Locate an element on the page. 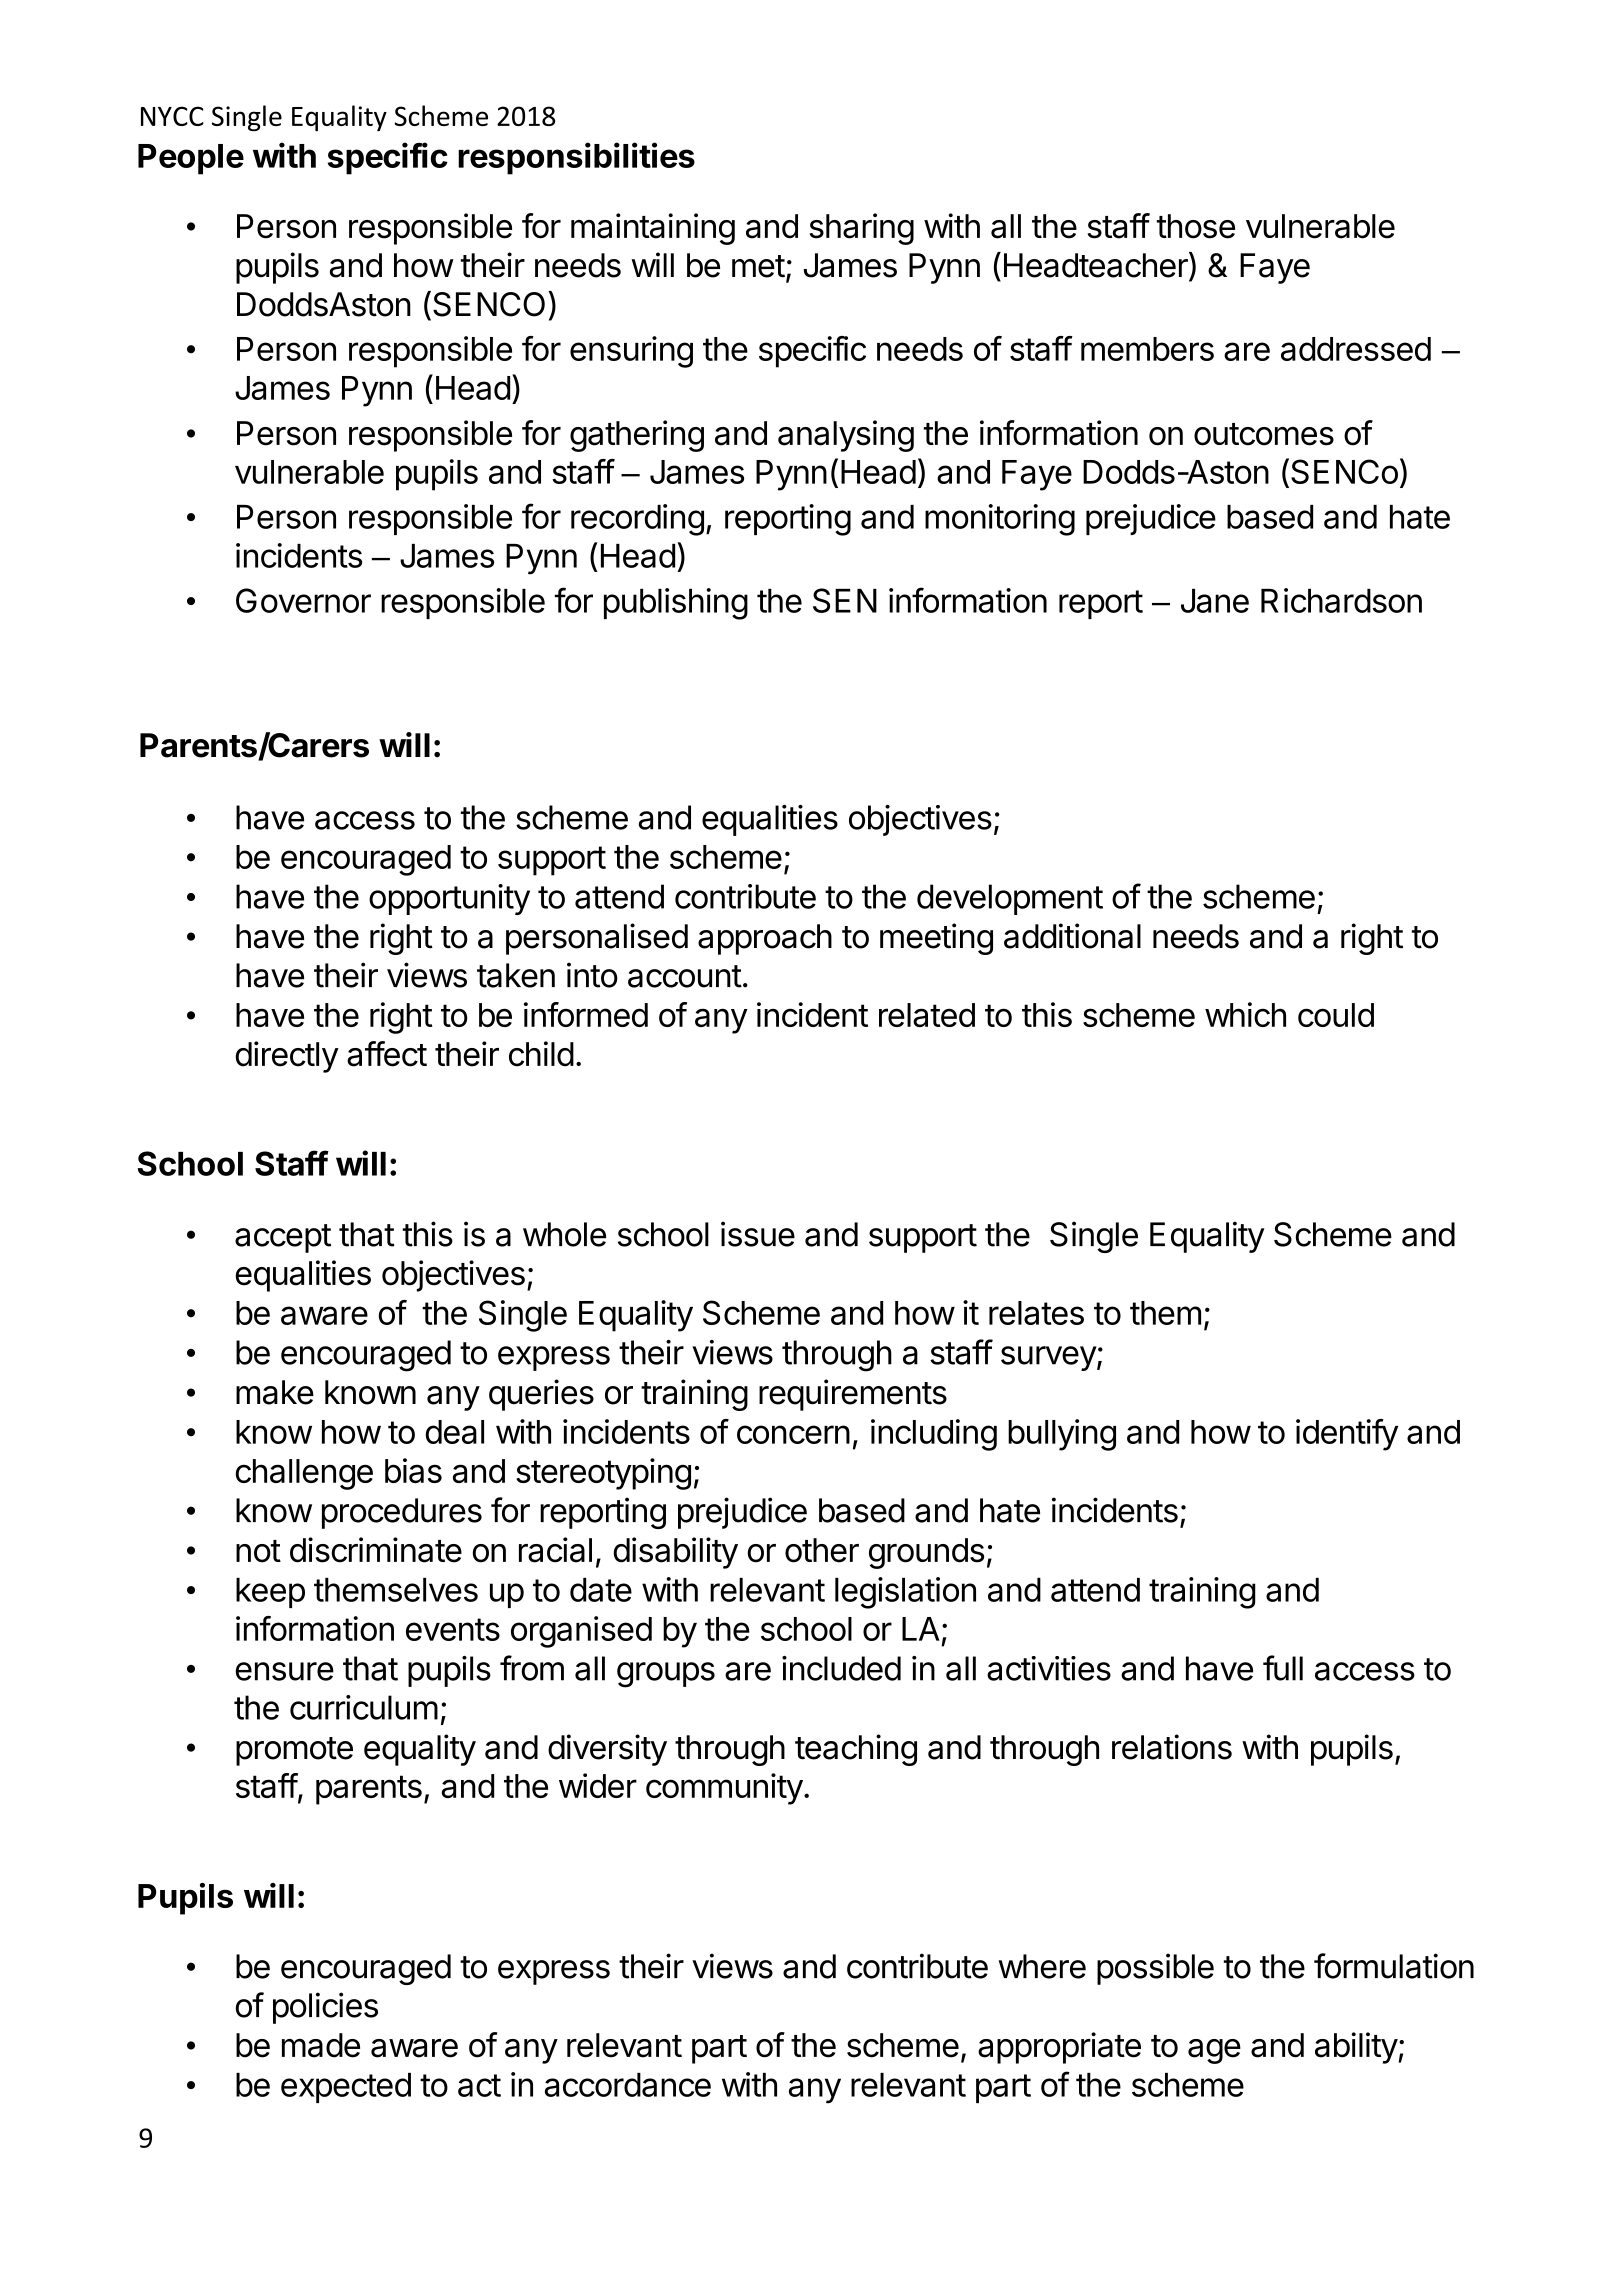  made is located at coordinates (321, 2045).
